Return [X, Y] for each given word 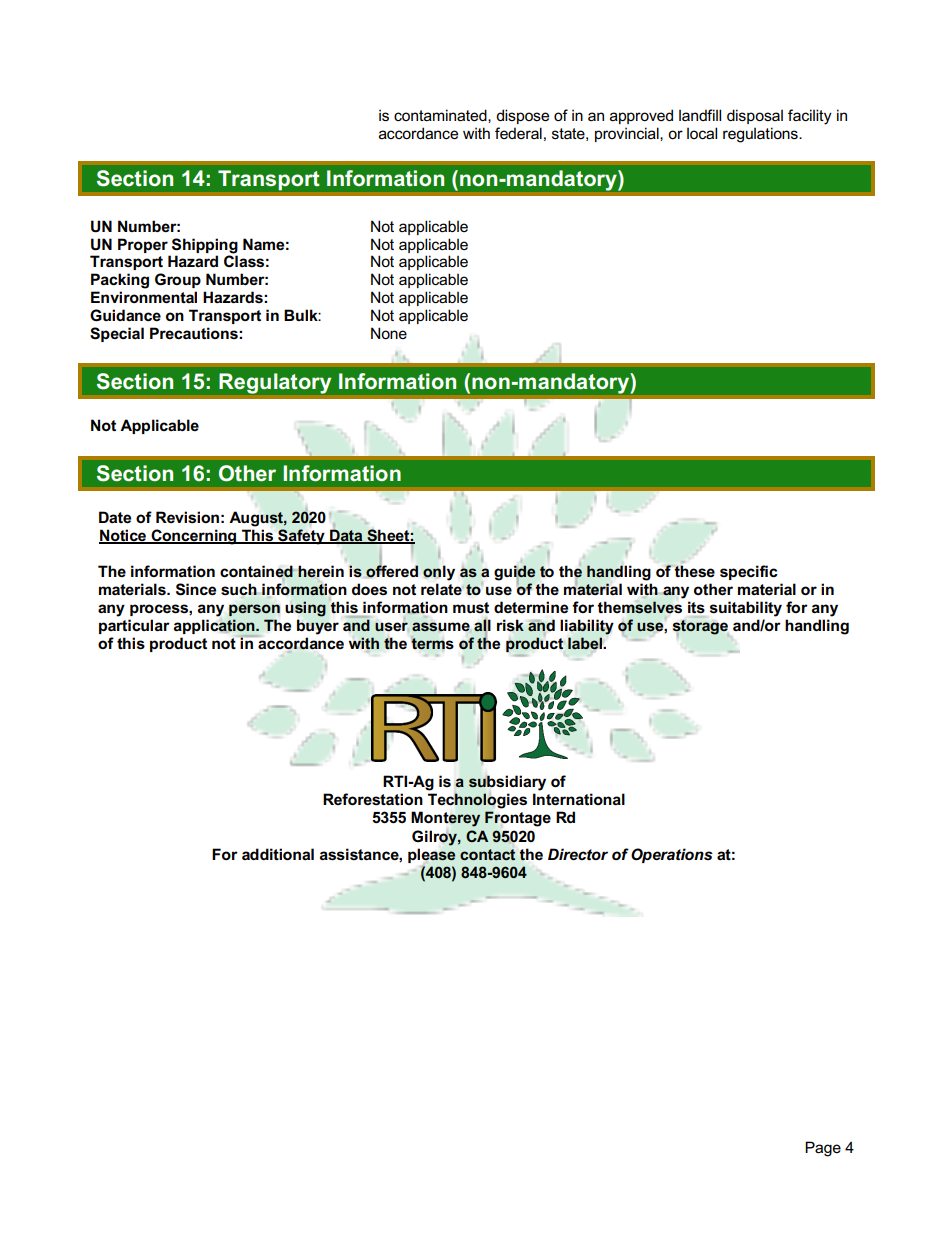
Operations [672, 855]
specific [749, 572]
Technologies [477, 801]
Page [823, 1149]
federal [518, 133]
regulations [761, 135]
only [439, 573]
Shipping [205, 246]
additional [278, 854]
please [431, 856]
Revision [187, 517]
